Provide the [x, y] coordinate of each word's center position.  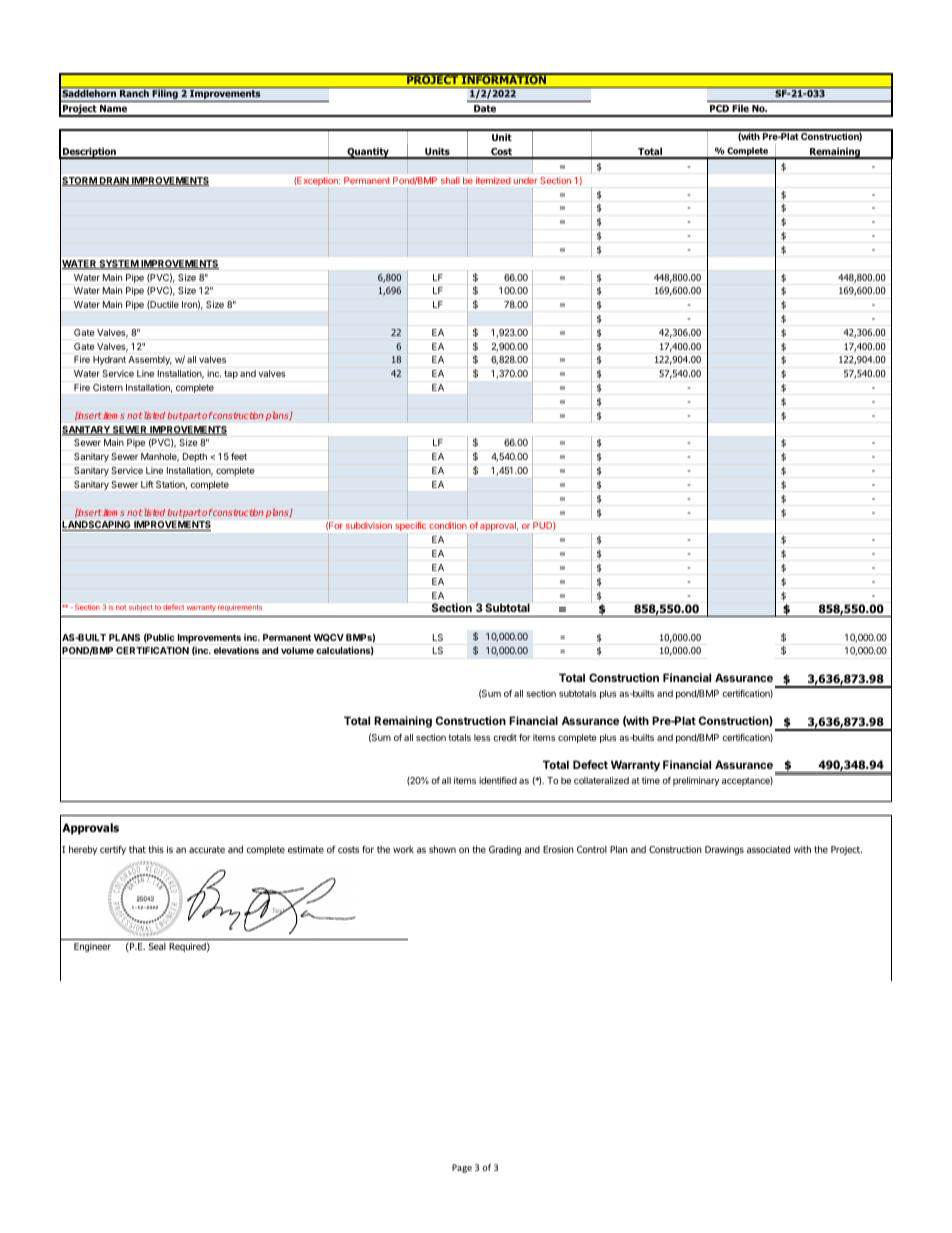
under [525, 180]
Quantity [368, 153]
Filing [165, 96]
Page [462, 1168]
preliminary [696, 781]
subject [141, 607]
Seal [157, 946]
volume [297, 650]
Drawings [724, 850]
